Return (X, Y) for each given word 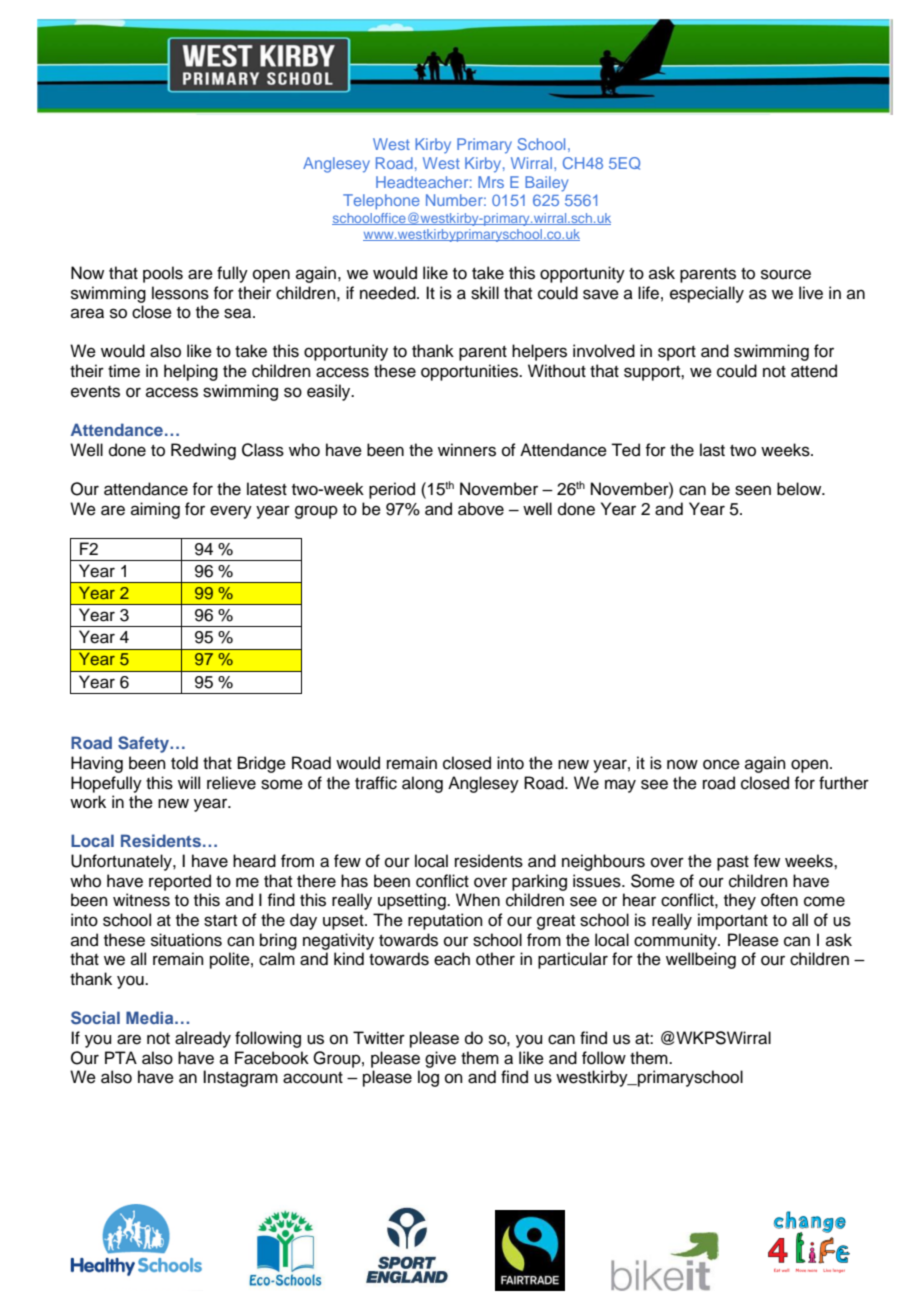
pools (163, 274)
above (481, 509)
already (203, 1039)
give (440, 1059)
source (786, 274)
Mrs (491, 182)
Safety (145, 744)
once (721, 764)
